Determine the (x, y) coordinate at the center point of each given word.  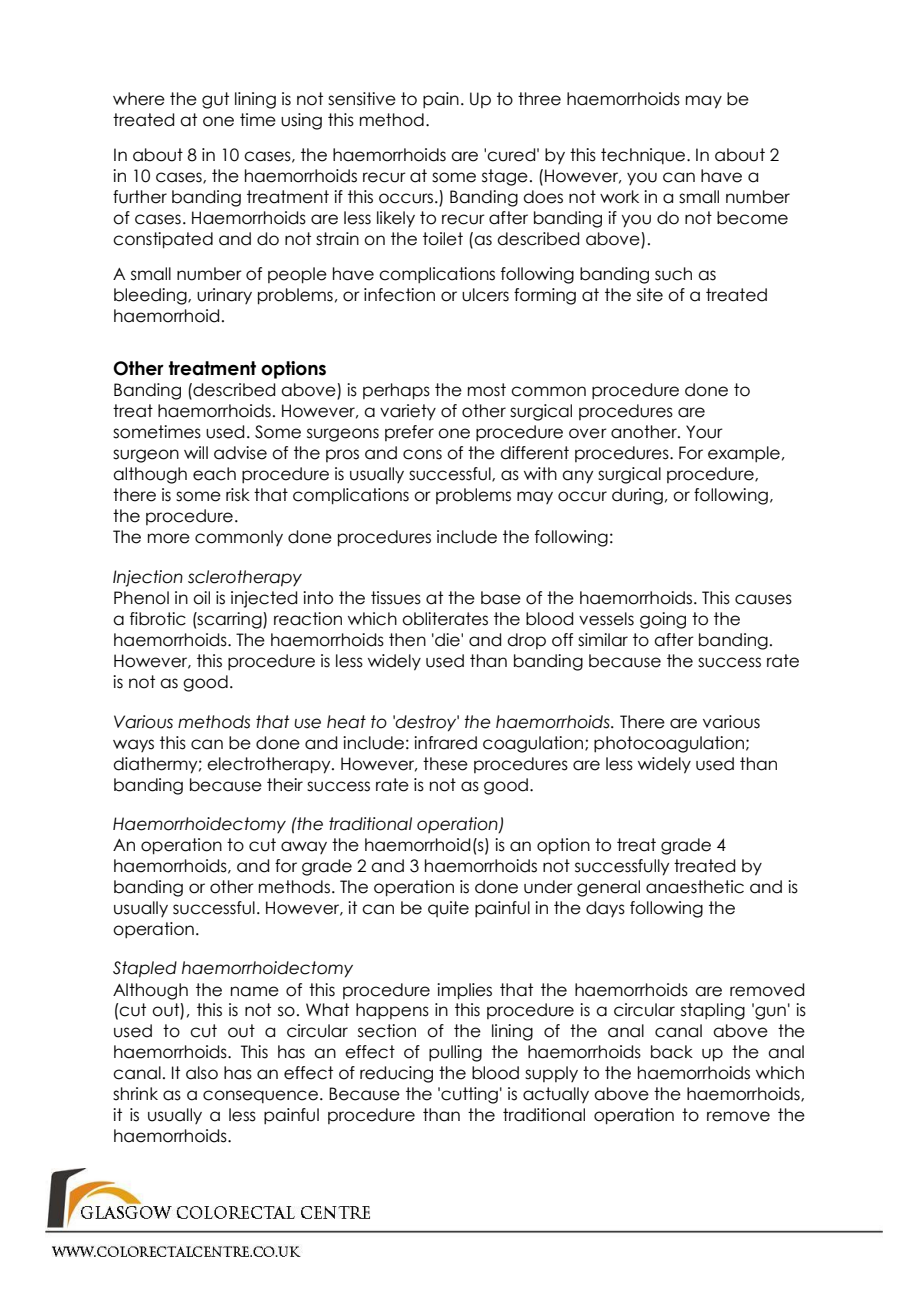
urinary (224, 296)
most (487, 390)
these (445, 764)
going (663, 620)
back (672, 1052)
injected (264, 599)
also (202, 1073)
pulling (455, 1053)
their (285, 785)
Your (704, 432)
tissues (396, 598)
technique (644, 156)
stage (505, 177)
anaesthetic (695, 887)
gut (215, 100)
